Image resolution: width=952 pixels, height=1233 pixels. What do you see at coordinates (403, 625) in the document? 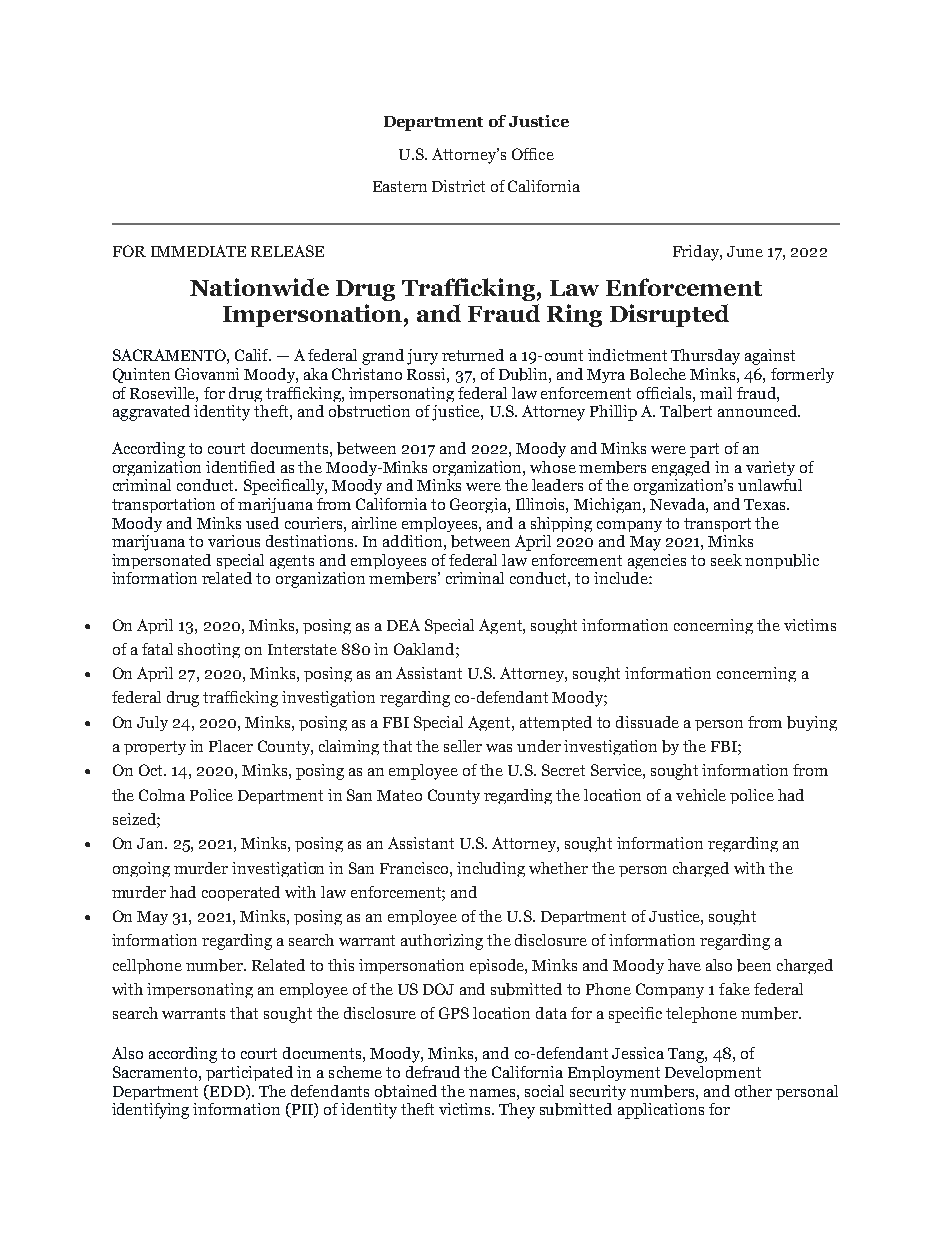
I see `DEA` at bounding box center [403, 625].
